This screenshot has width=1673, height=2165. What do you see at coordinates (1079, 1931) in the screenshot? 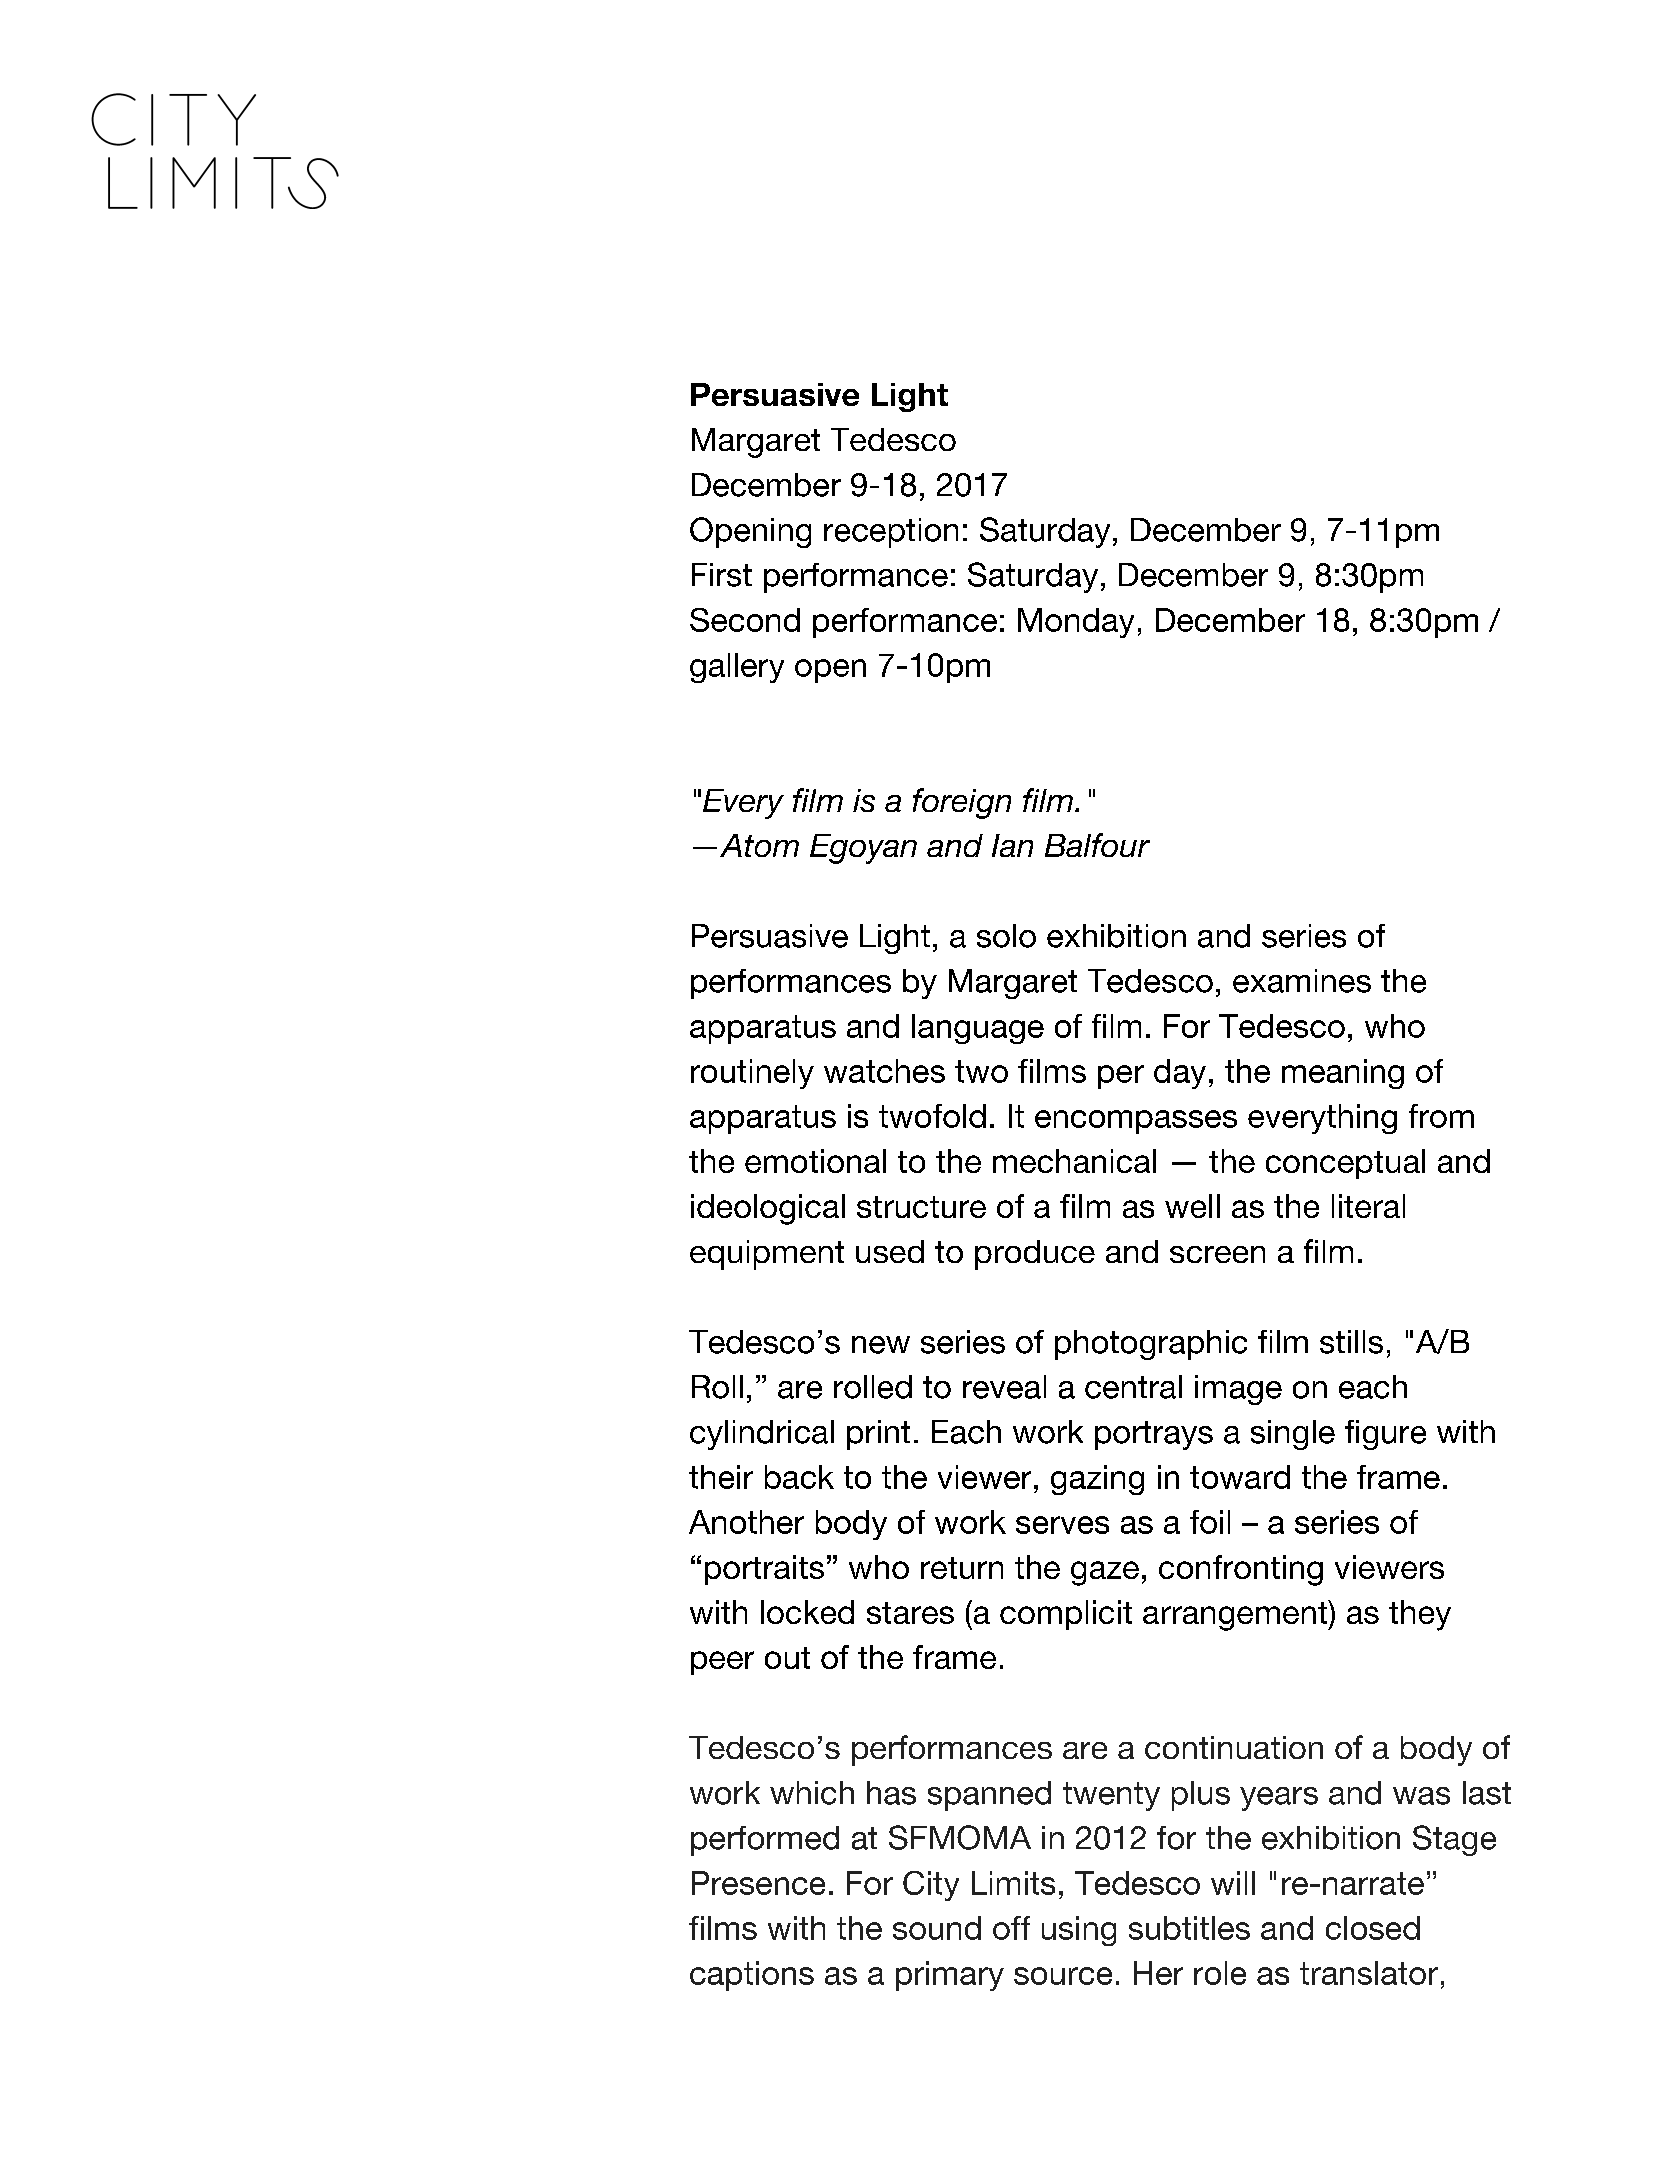
I see `using` at bounding box center [1079, 1931].
